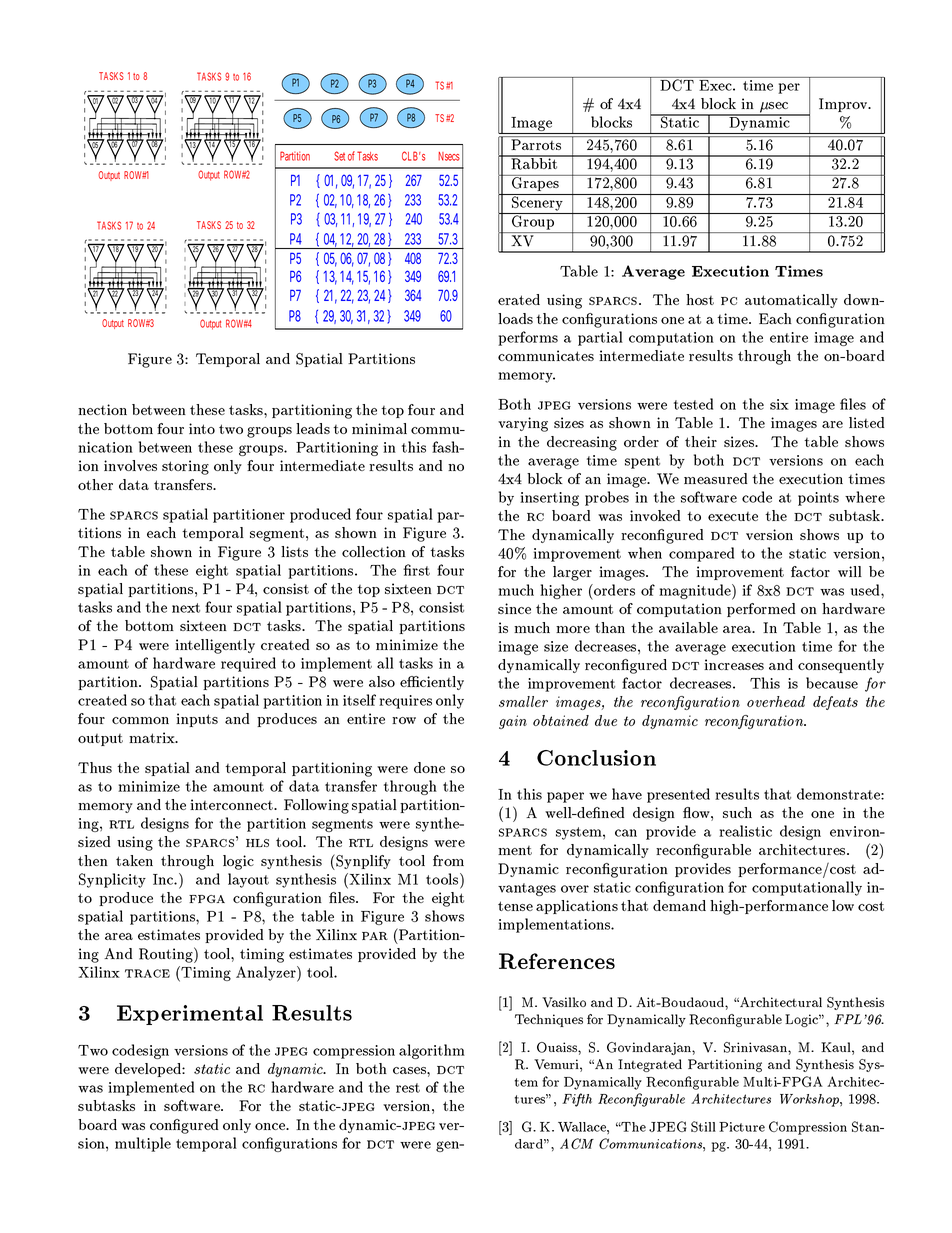 The image size is (952, 1233). I want to click on Set, so click(339, 156).
